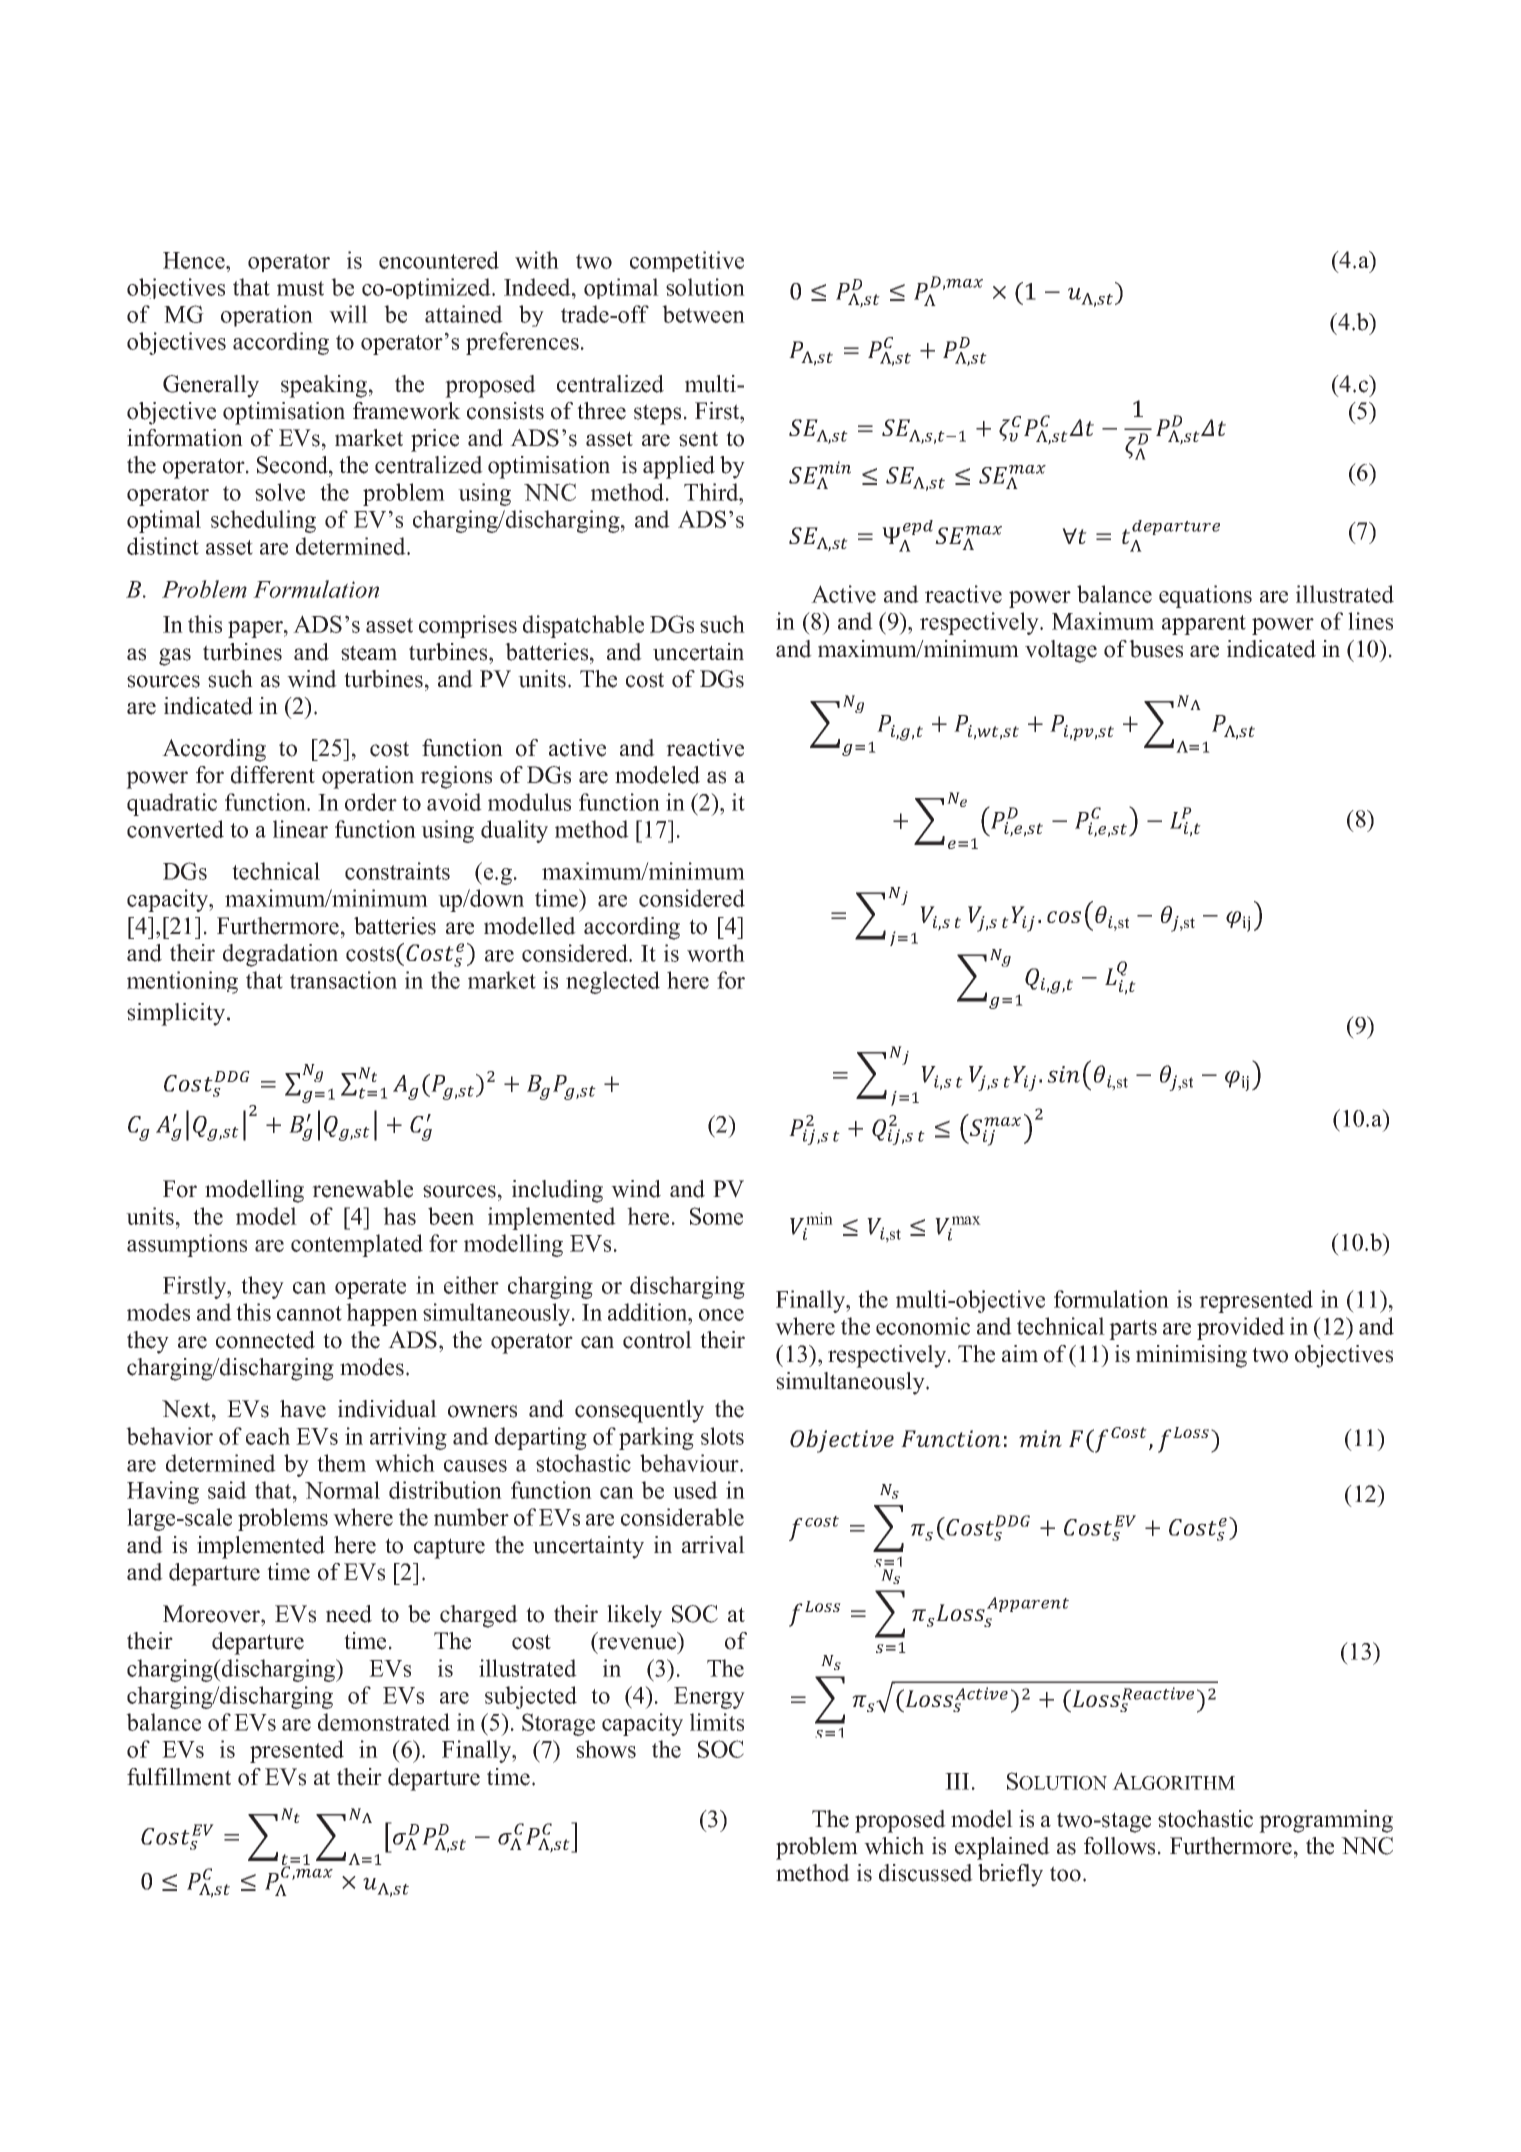 Image resolution: width=1521 pixels, height=2152 pixels. Describe the element at coordinates (369, 653) in the image. I see `steam` at that location.
